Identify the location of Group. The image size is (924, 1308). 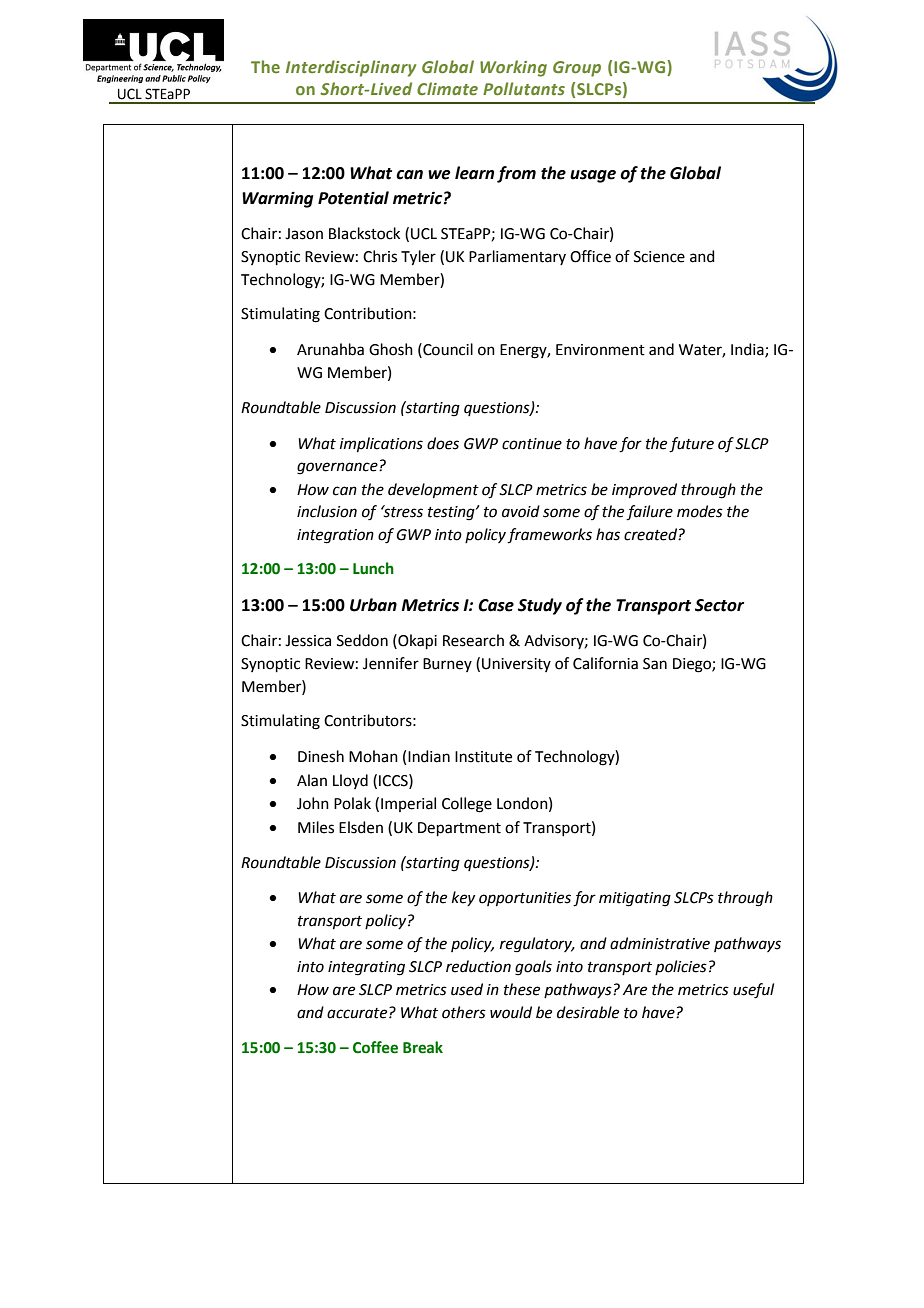
(577, 69).
